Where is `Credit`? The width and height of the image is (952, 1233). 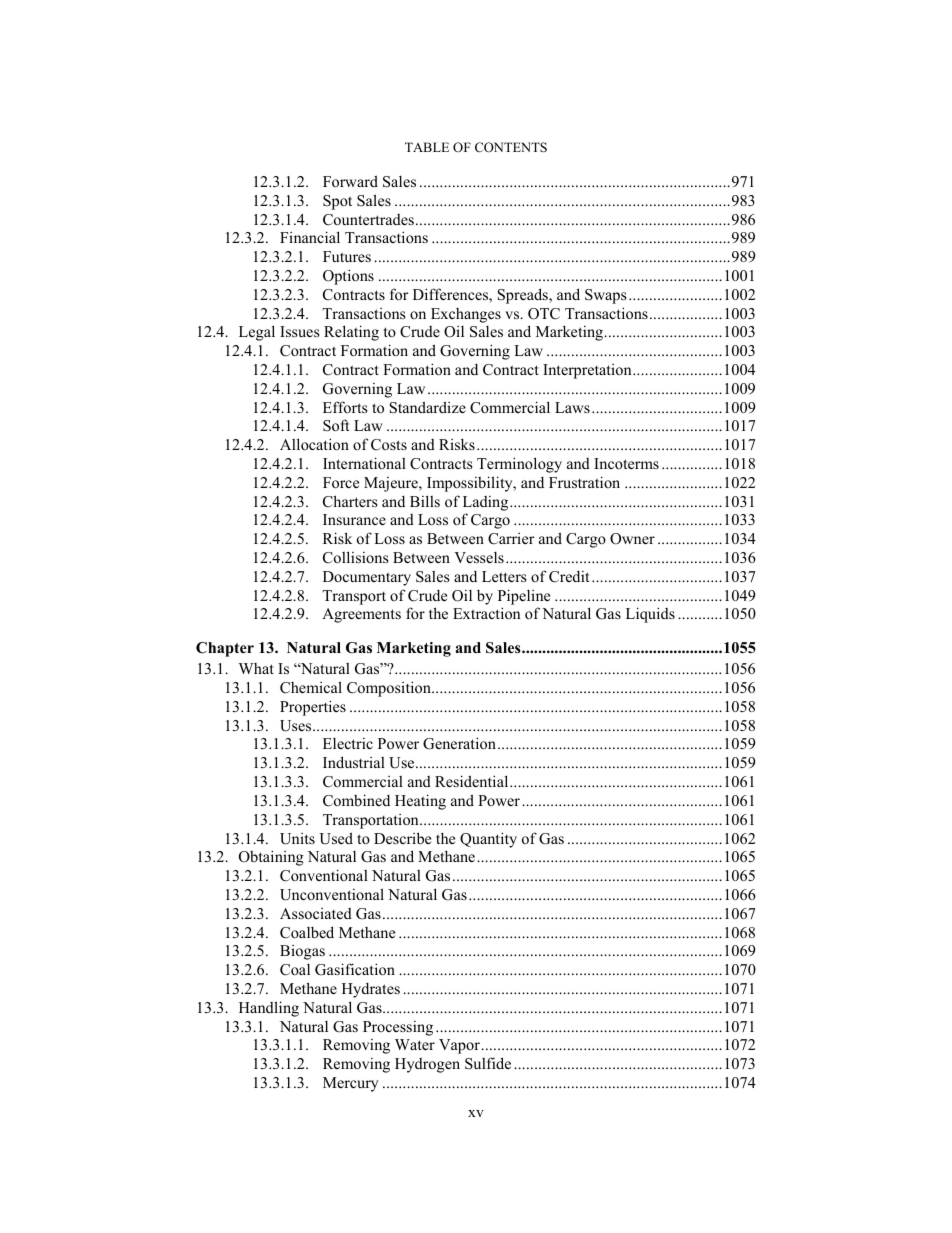 Credit is located at coordinates (569, 577).
